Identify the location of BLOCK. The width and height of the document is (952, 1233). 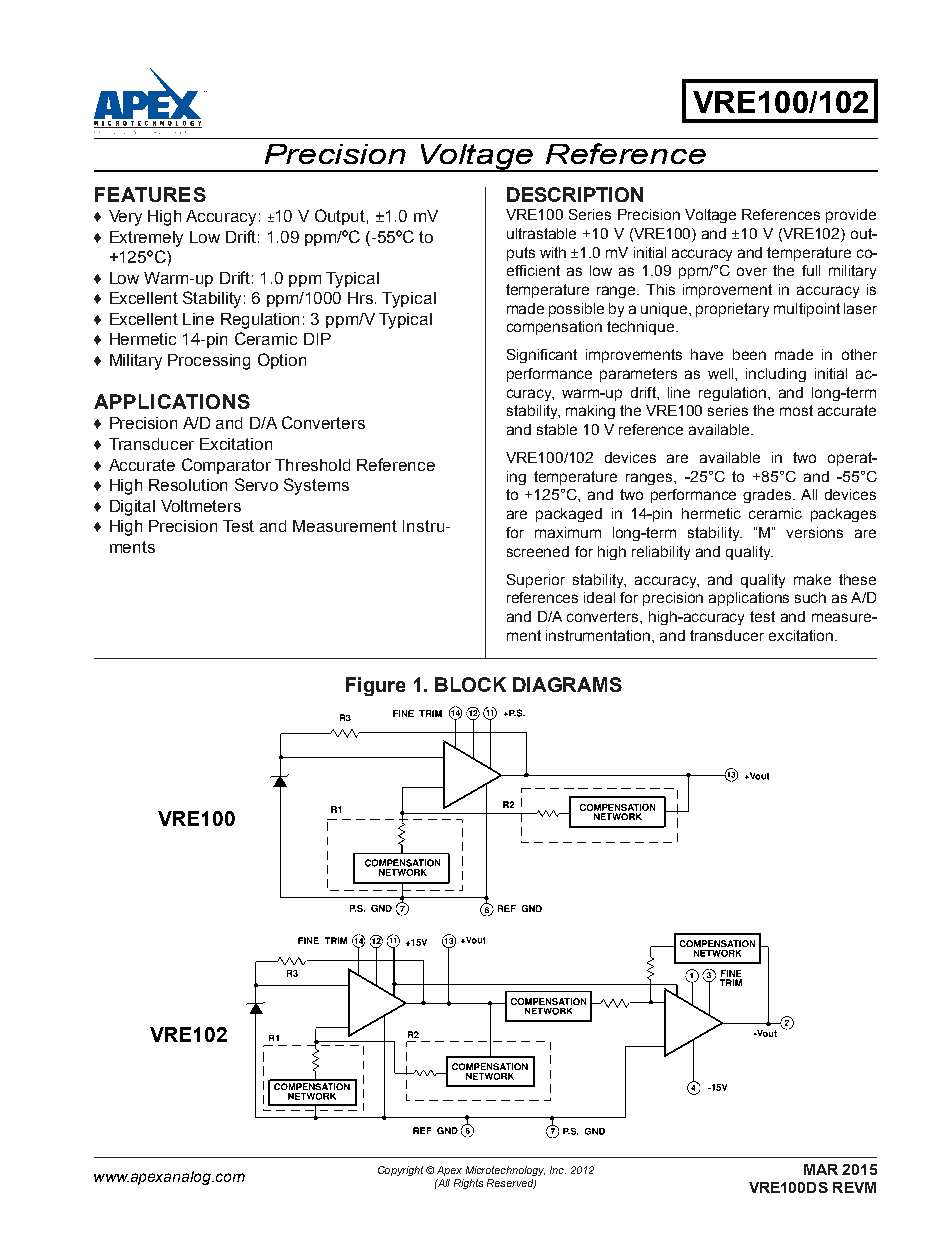
(470, 684).
